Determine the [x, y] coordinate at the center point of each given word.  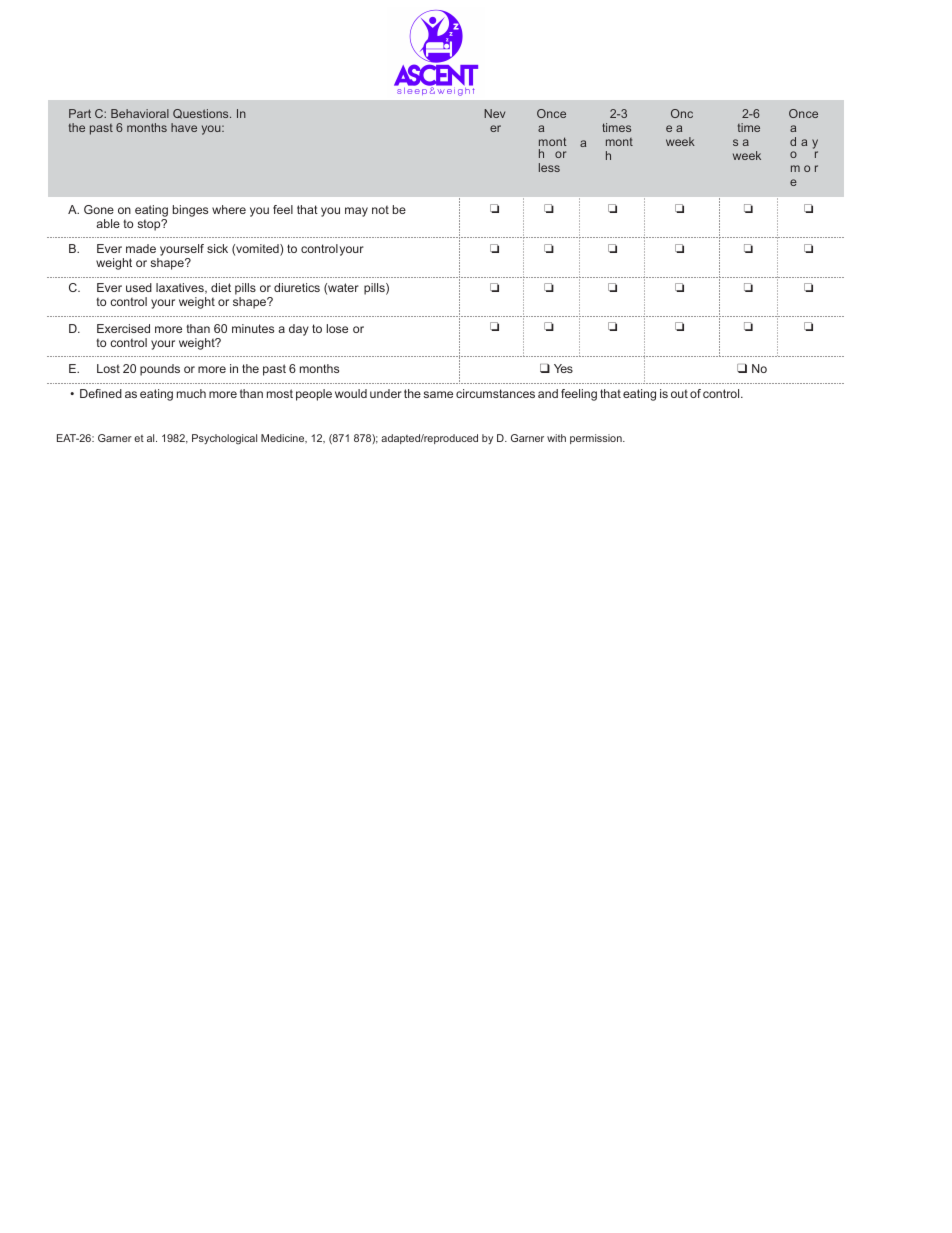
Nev [494, 113]
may [356, 212]
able [108, 223]
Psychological [224, 439]
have [184, 127]
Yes [563, 368]
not [380, 210]
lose [337, 328]
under [386, 393]
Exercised [123, 328]
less [549, 167]
